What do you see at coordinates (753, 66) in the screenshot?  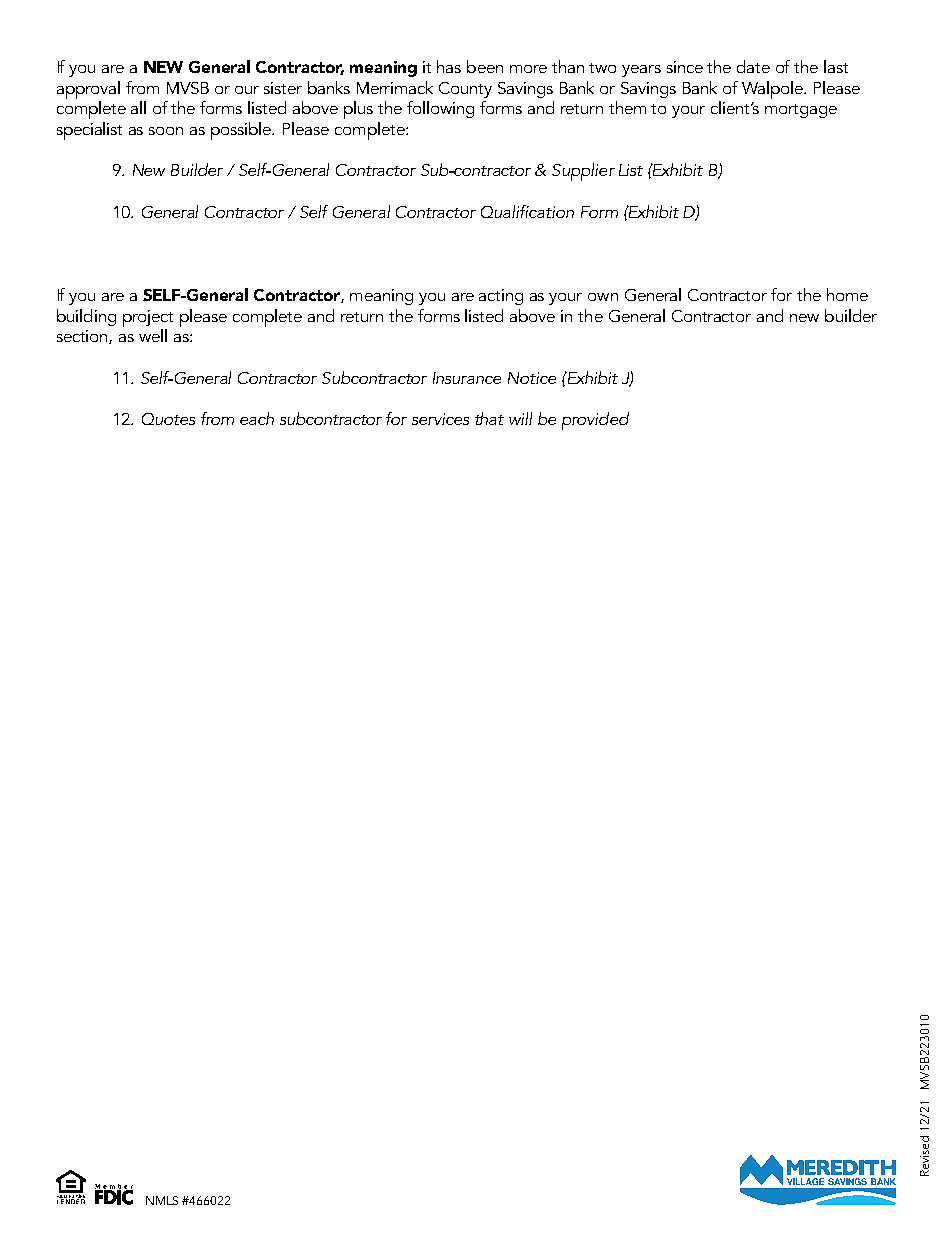 I see `date` at bounding box center [753, 66].
